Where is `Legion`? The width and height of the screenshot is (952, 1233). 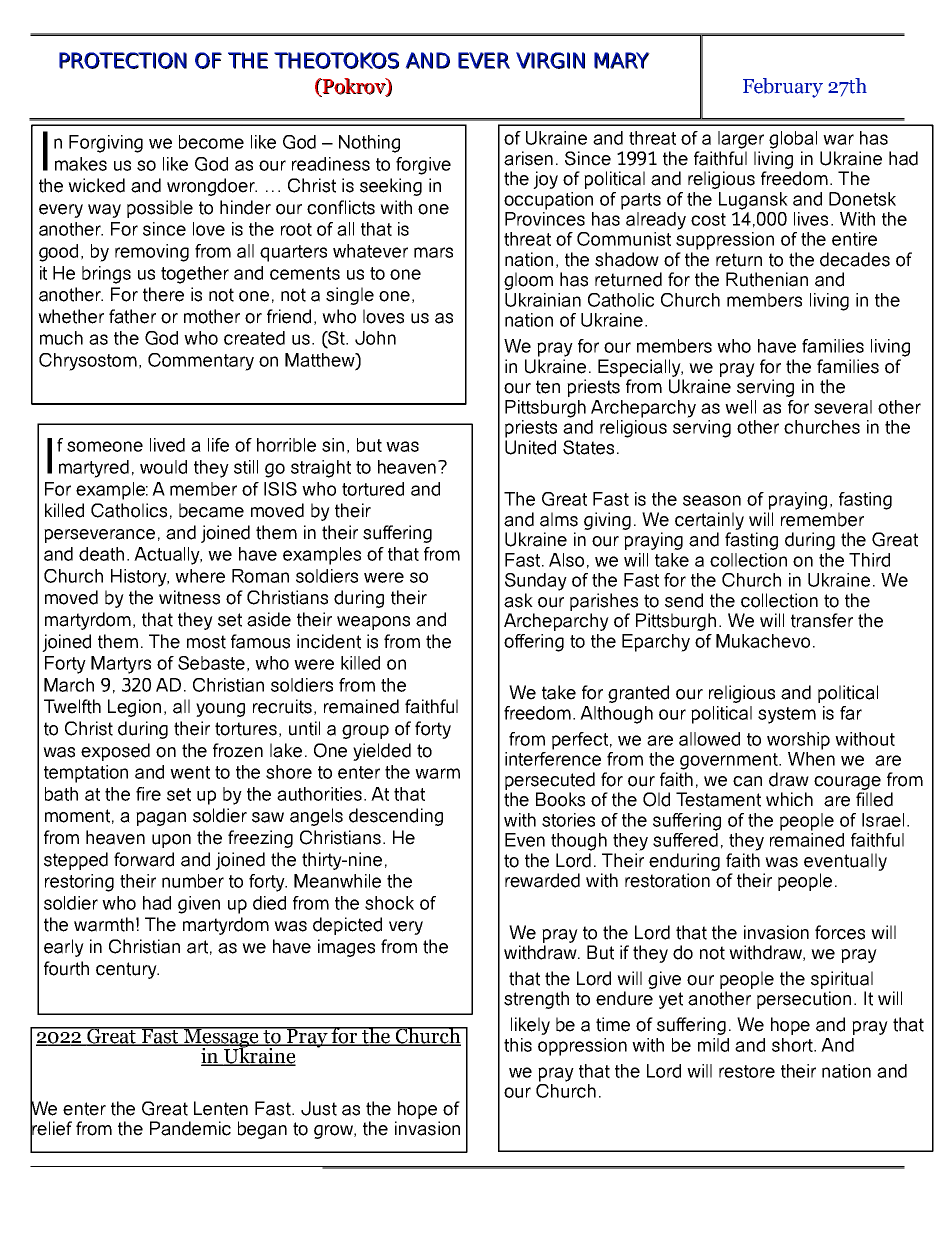
Legion is located at coordinates (134, 708).
